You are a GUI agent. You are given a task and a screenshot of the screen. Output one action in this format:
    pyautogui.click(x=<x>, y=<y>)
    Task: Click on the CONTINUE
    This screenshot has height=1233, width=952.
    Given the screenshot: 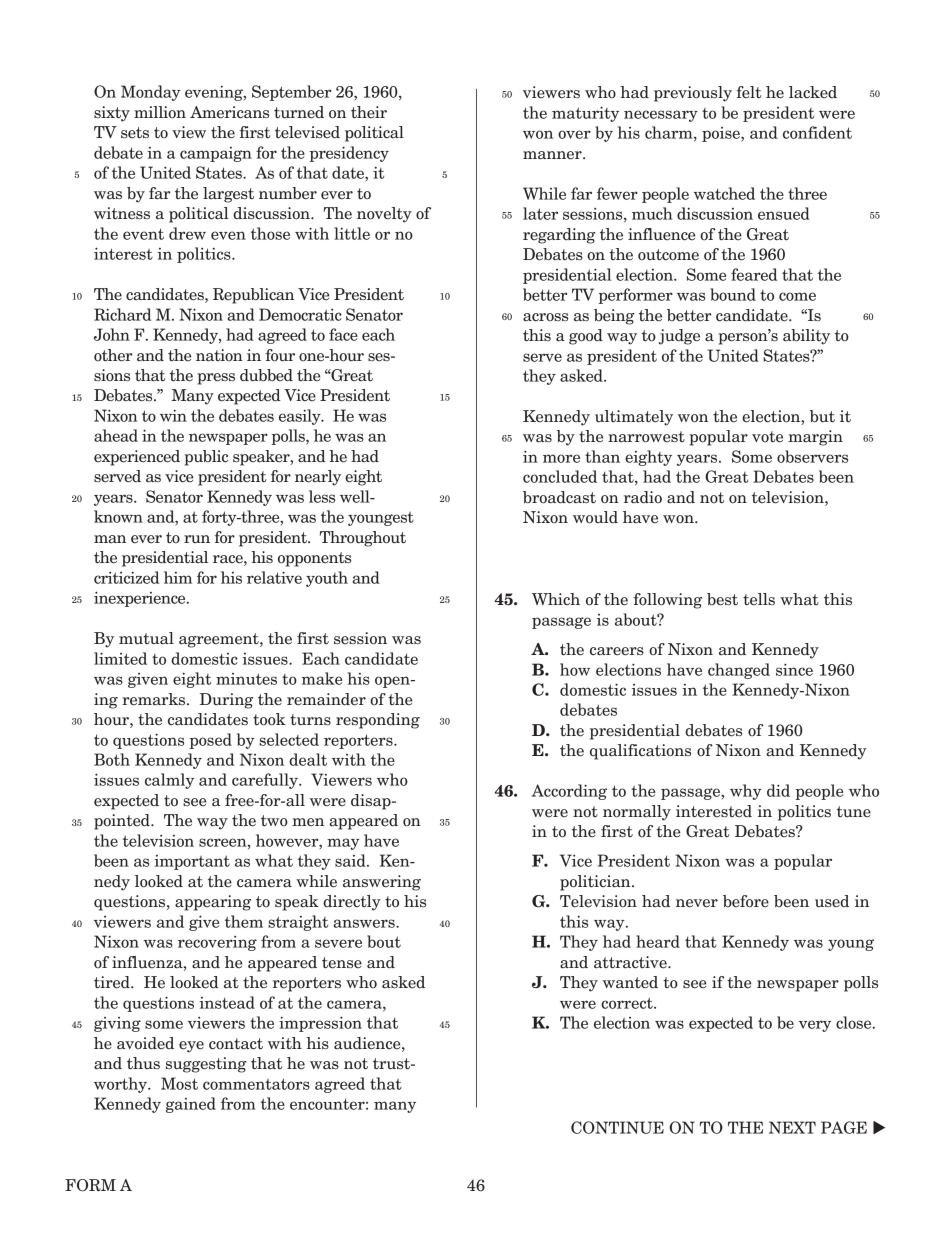 What is the action you would take?
    pyautogui.click(x=617, y=1127)
